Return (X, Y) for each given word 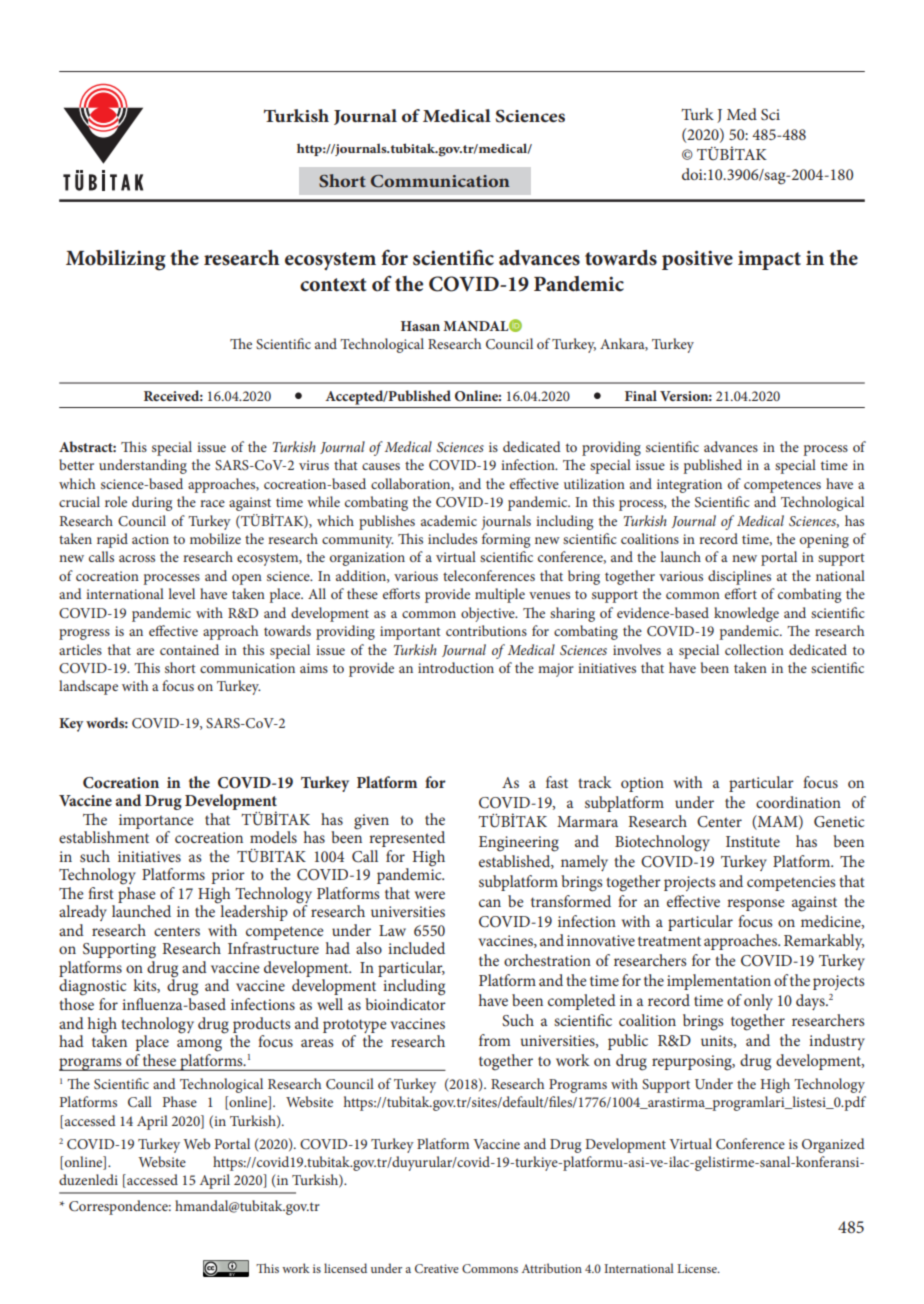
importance (156, 821)
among (199, 1045)
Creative (437, 1268)
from (494, 1040)
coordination (798, 802)
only (758, 1002)
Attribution (552, 1268)
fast (557, 782)
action (150, 539)
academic (449, 520)
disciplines (739, 577)
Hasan (420, 326)
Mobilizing (116, 260)
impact (769, 260)
